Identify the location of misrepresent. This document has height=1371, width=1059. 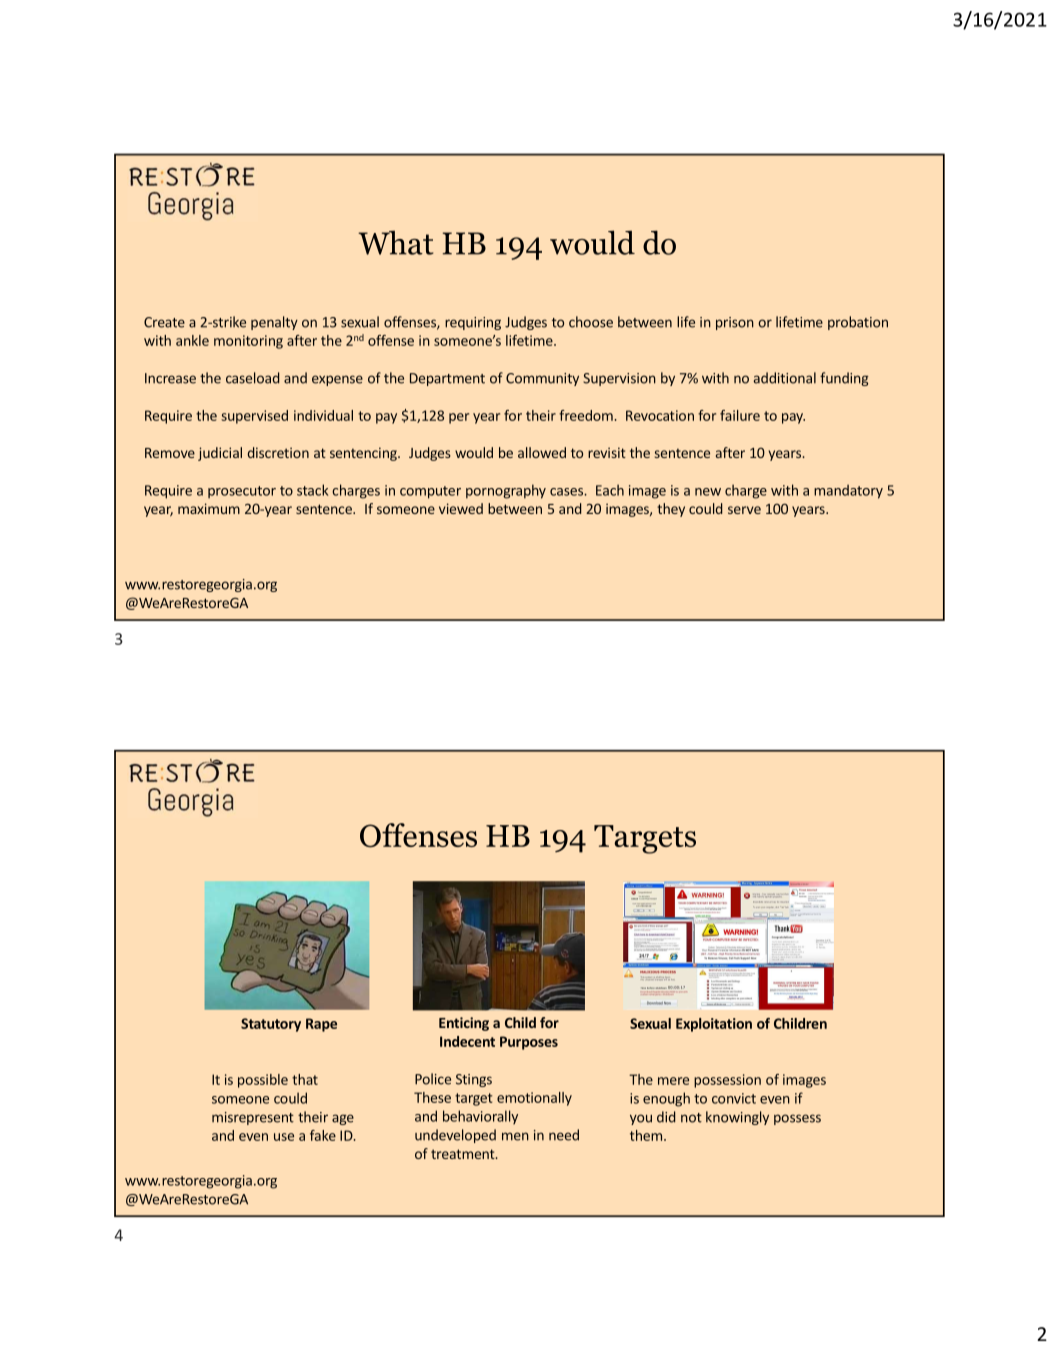
(253, 1118).
